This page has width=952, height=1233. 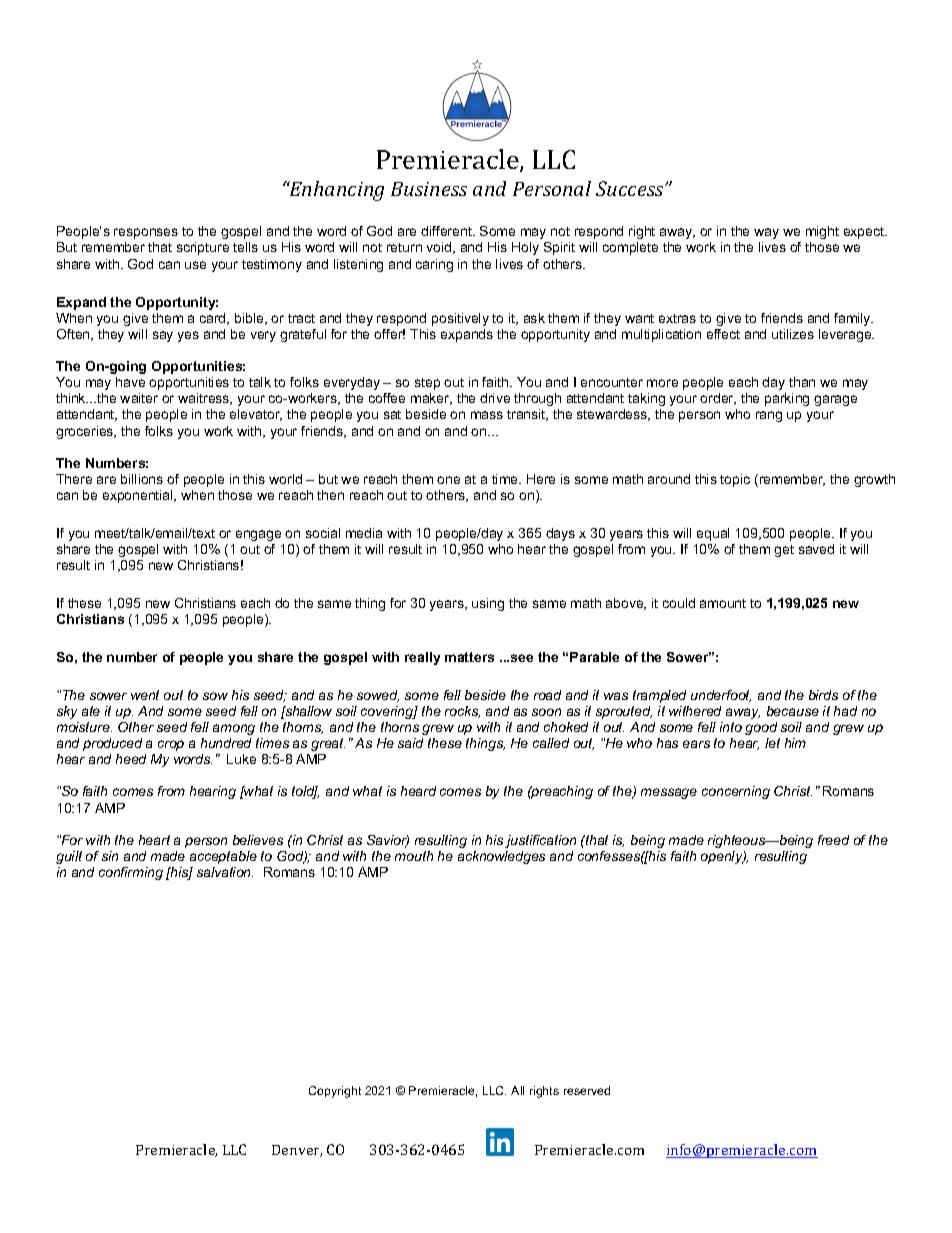 I want to click on said, so click(x=410, y=743).
